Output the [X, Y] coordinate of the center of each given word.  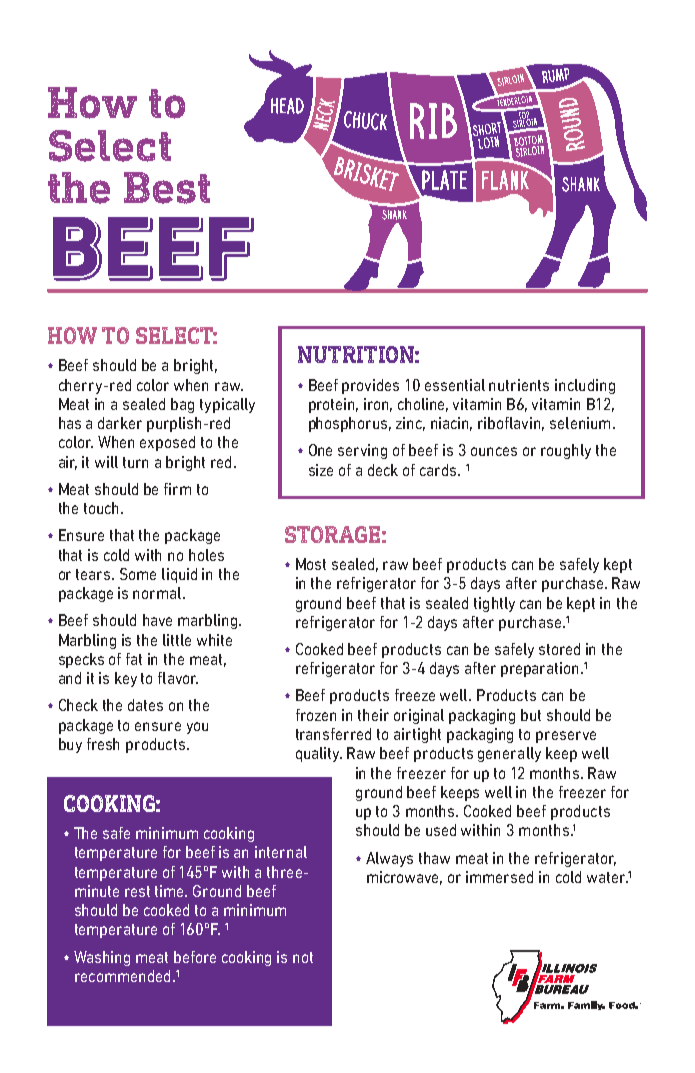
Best [167, 188]
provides [370, 386]
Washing [102, 958]
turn [135, 462]
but [531, 715]
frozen [316, 715]
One [320, 450]
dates [145, 705]
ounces [494, 451]
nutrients [519, 385]
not [303, 957]
